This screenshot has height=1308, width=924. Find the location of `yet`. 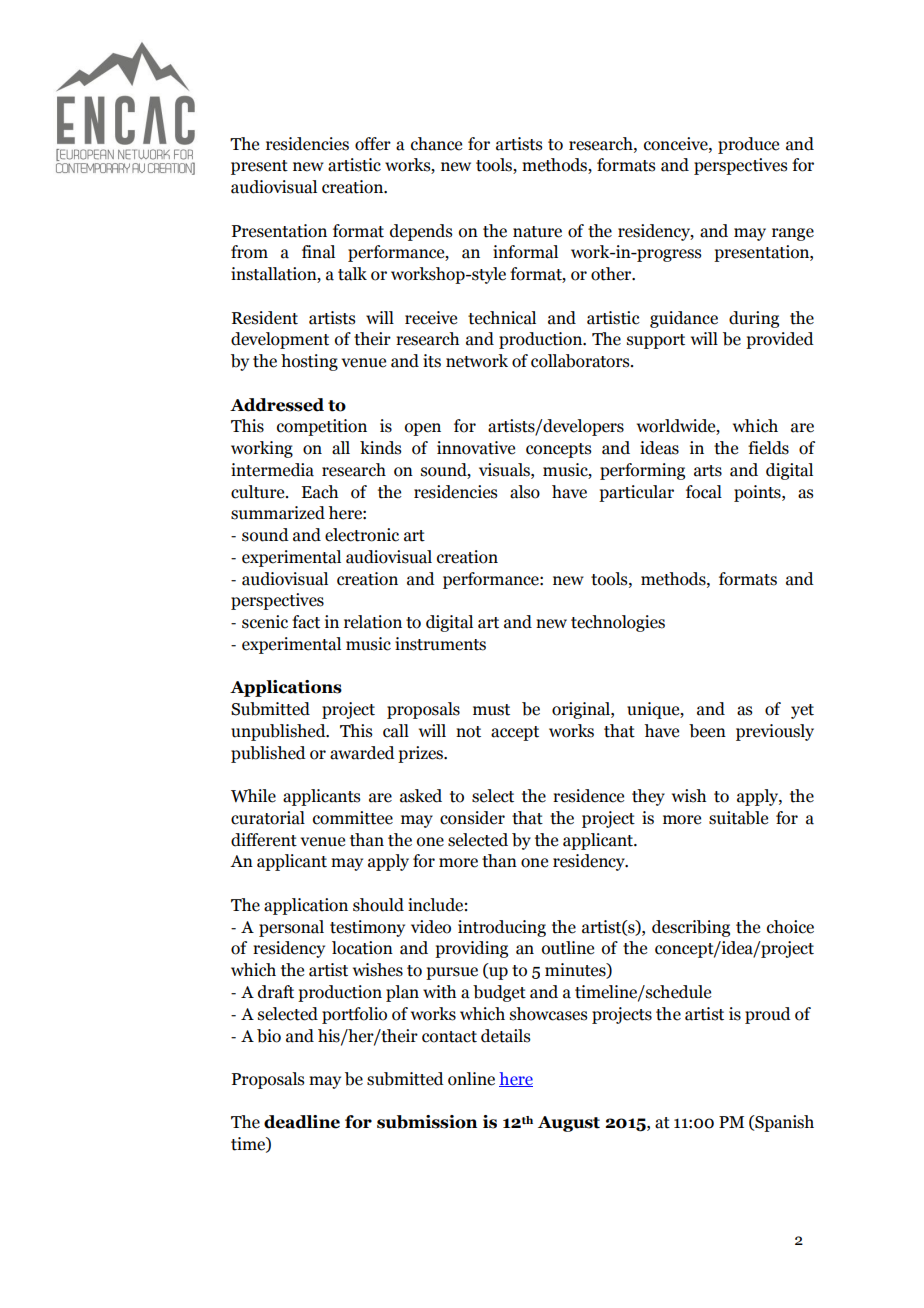

yet is located at coordinates (802, 711).
